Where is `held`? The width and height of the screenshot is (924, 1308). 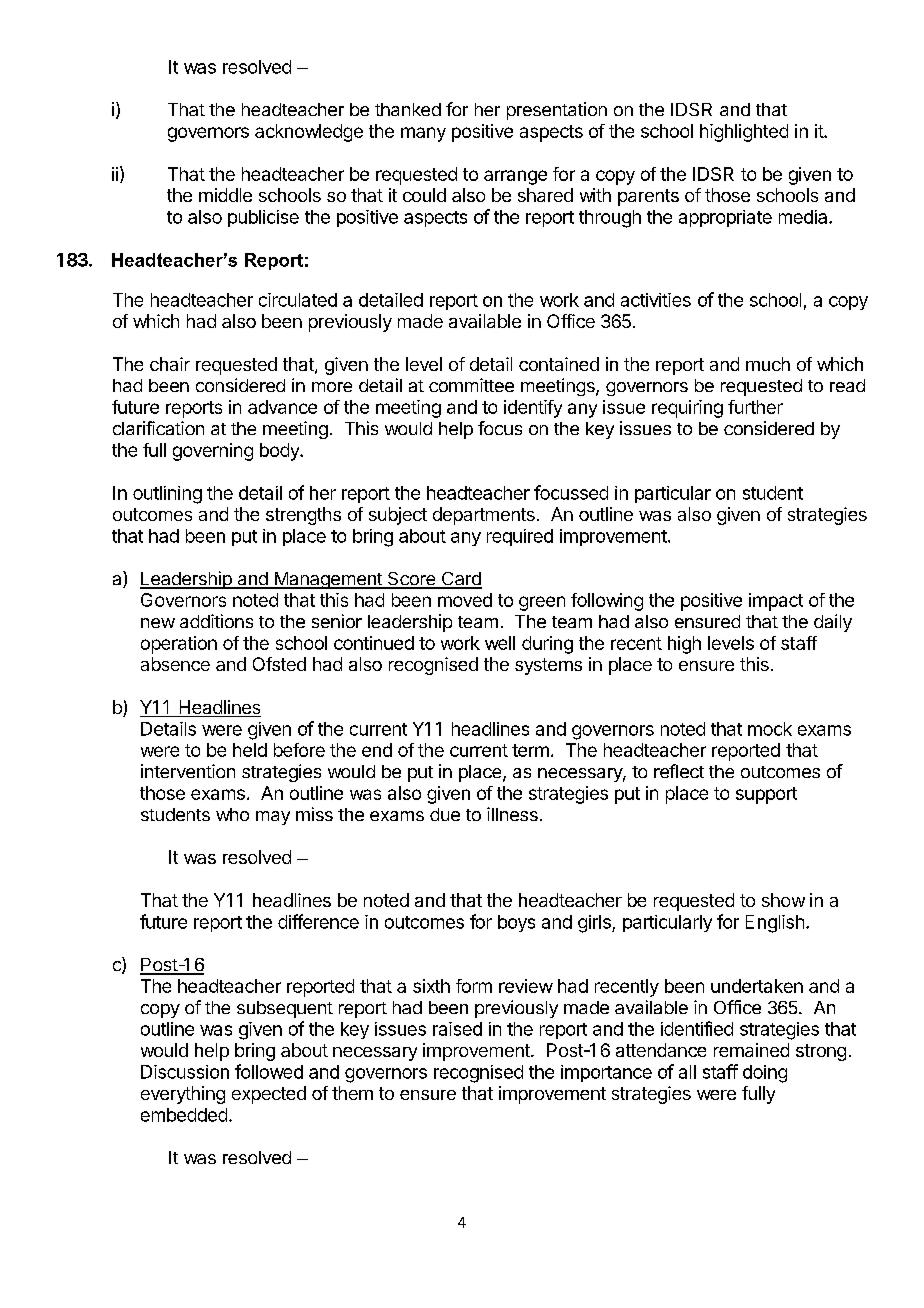 held is located at coordinates (250, 750).
